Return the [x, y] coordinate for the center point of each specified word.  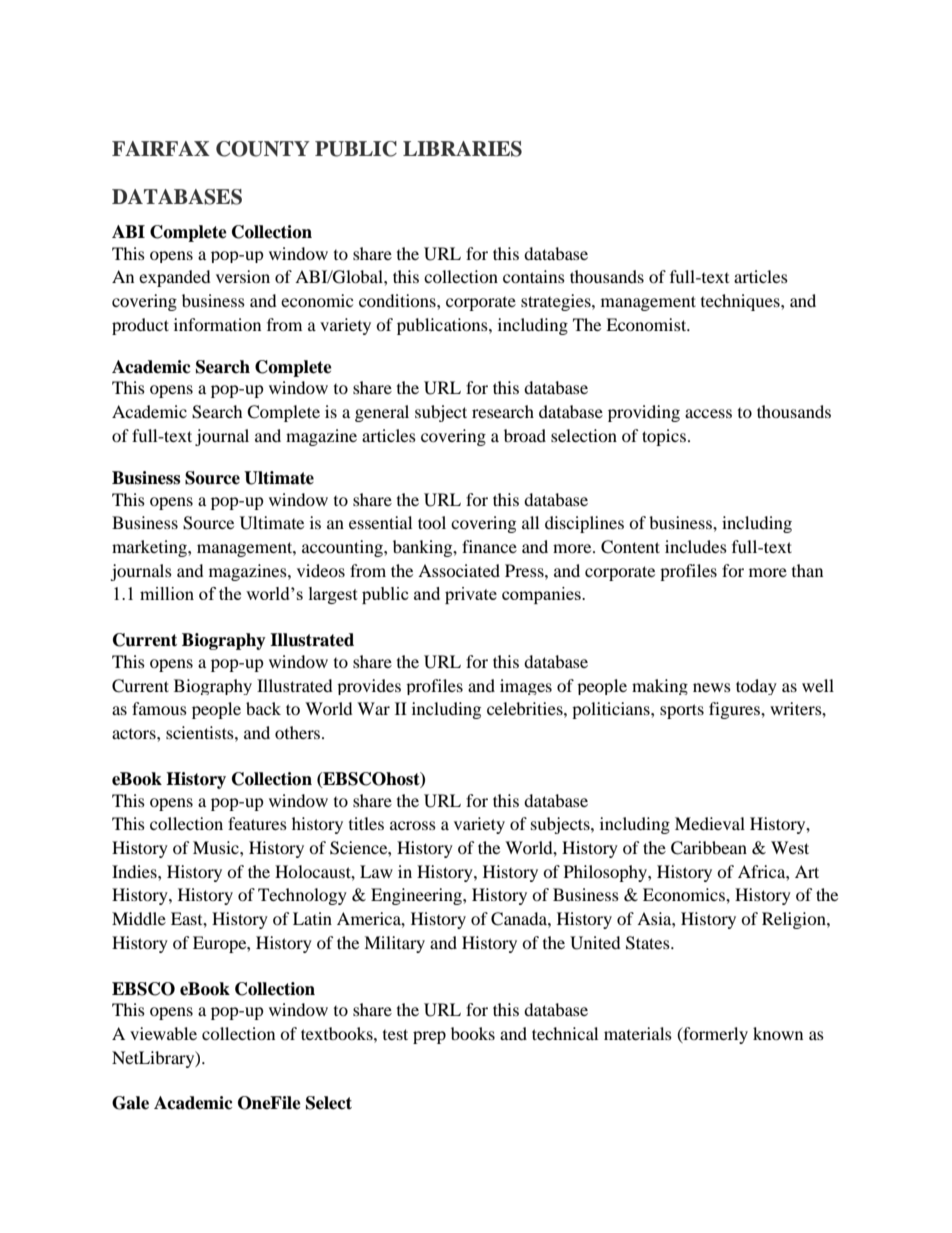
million [167, 593]
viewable [163, 1033]
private [471, 595]
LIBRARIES [462, 149]
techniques [741, 302]
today [756, 687]
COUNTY [263, 149]
